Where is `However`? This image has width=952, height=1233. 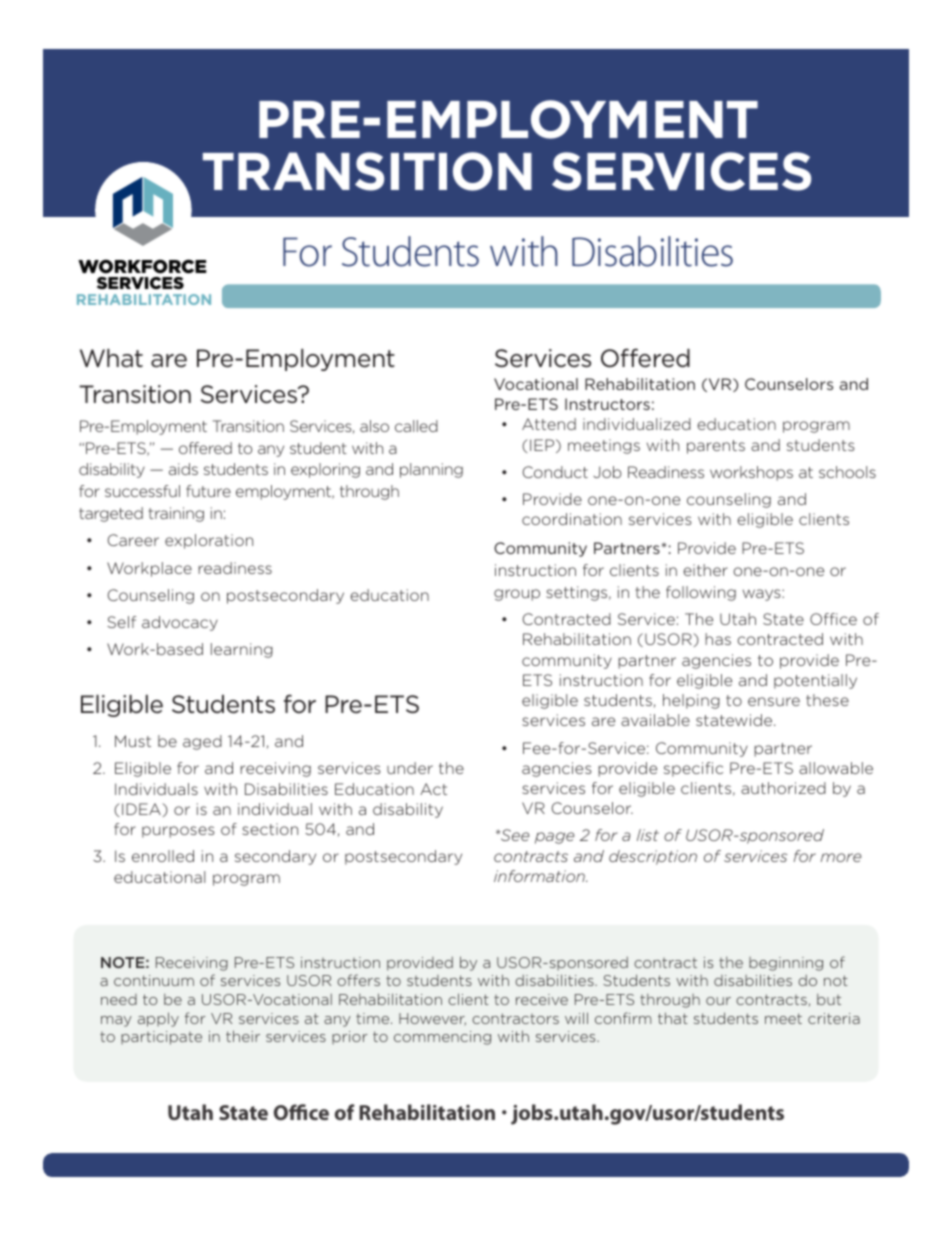
However is located at coordinates (432, 1019).
